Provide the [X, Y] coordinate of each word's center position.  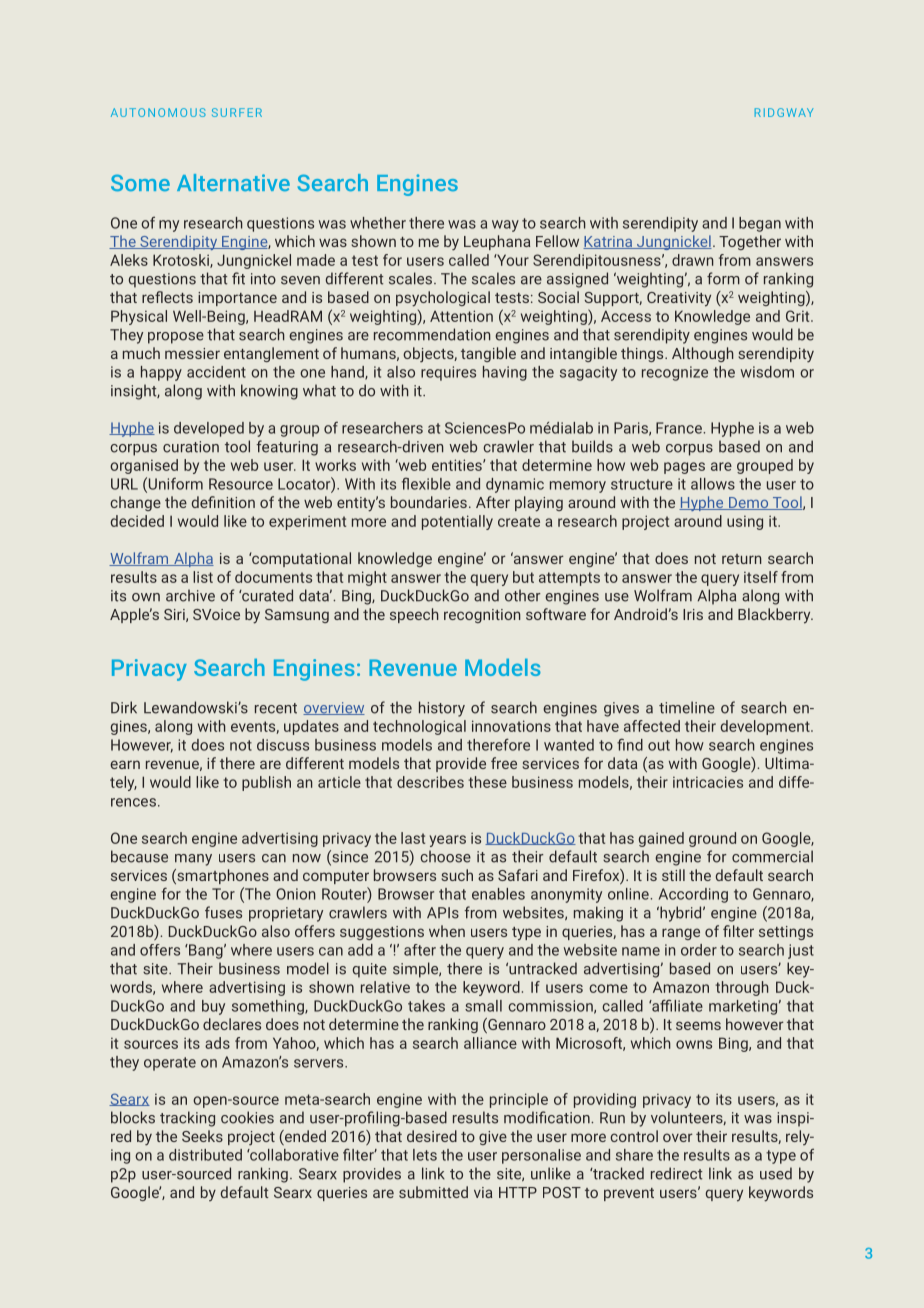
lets [425, 1155]
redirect [676, 1173]
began [760, 224]
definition [223, 502]
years [448, 841]
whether [378, 223]
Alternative [233, 182]
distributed [205, 1155]
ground [712, 839]
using [745, 523]
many [193, 860]
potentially [457, 522]
